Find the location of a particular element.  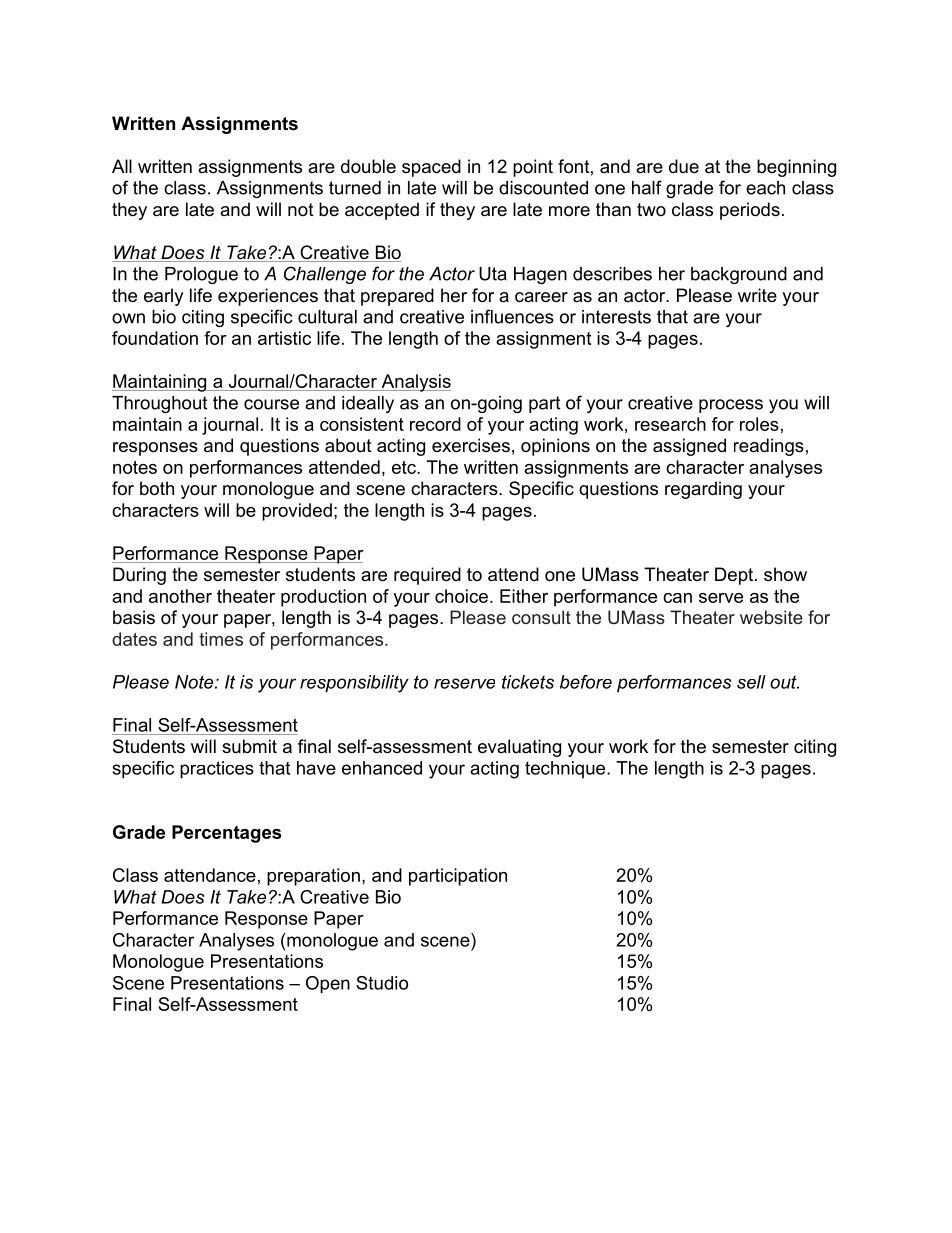

practices is located at coordinates (217, 770).
